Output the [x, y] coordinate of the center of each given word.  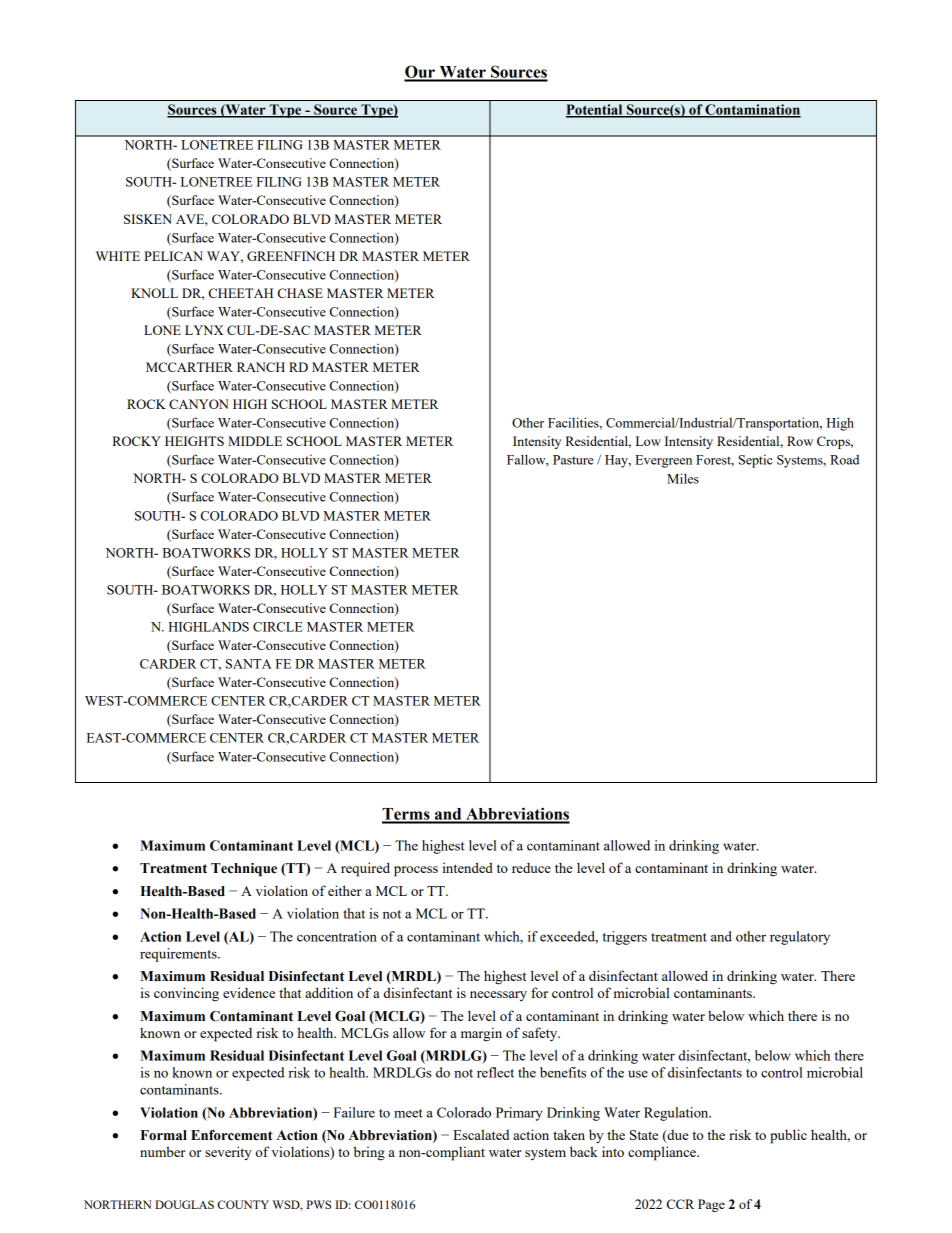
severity [228, 1153]
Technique [244, 870]
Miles [683, 478]
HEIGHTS [194, 441]
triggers [625, 938]
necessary [498, 996]
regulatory [800, 938]
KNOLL [154, 293]
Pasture [573, 460]
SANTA [249, 664]
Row [800, 441]
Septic [756, 461]
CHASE [300, 293]
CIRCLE [278, 627]
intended [468, 867]
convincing [186, 994]
